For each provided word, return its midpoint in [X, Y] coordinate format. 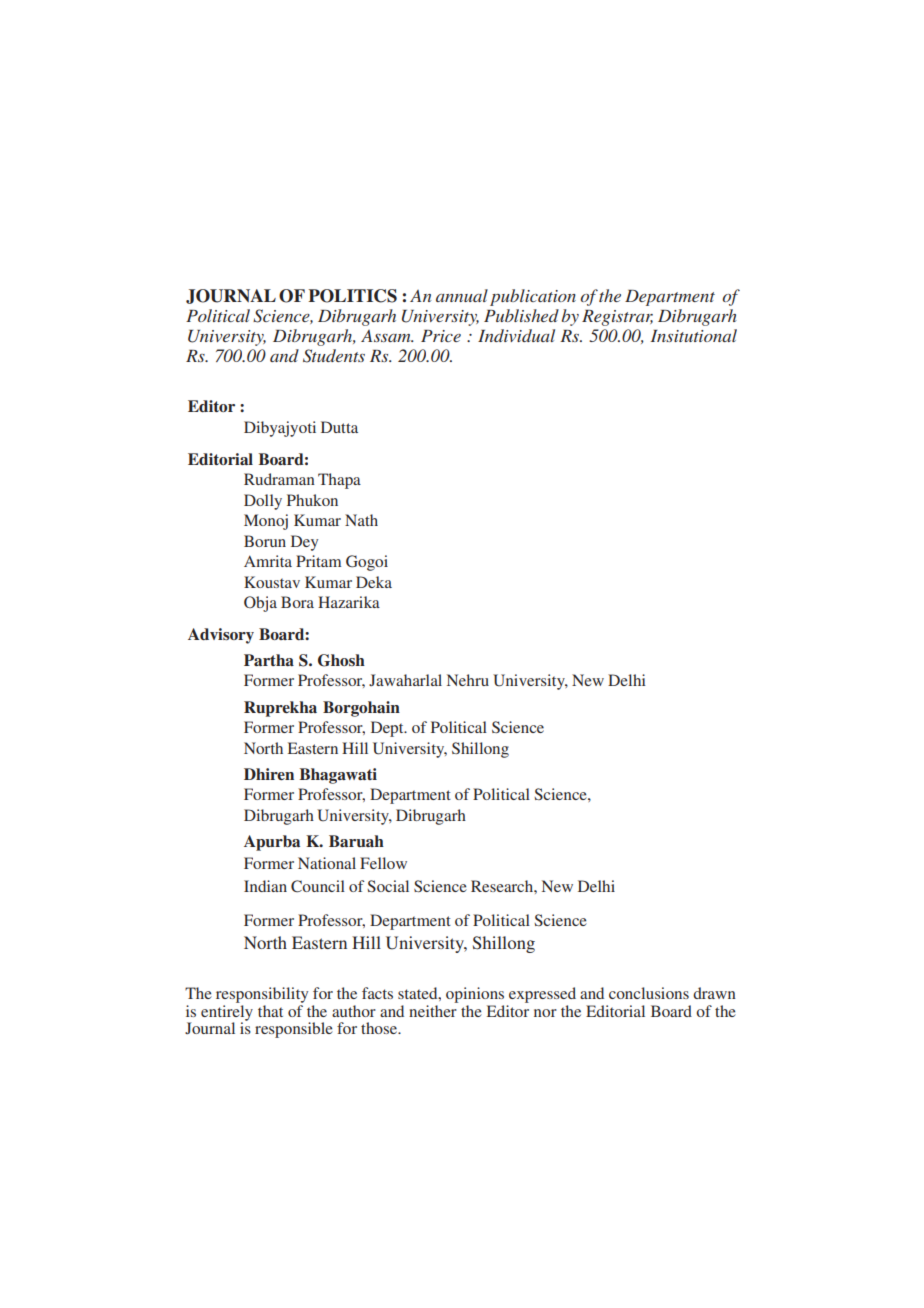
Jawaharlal [405, 680]
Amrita [268, 561]
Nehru [468, 680]
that [270, 1011]
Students [334, 356]
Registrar [617, 318]
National [327, 863]
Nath [361, 520]
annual [462, 295]
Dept [388, 729]
